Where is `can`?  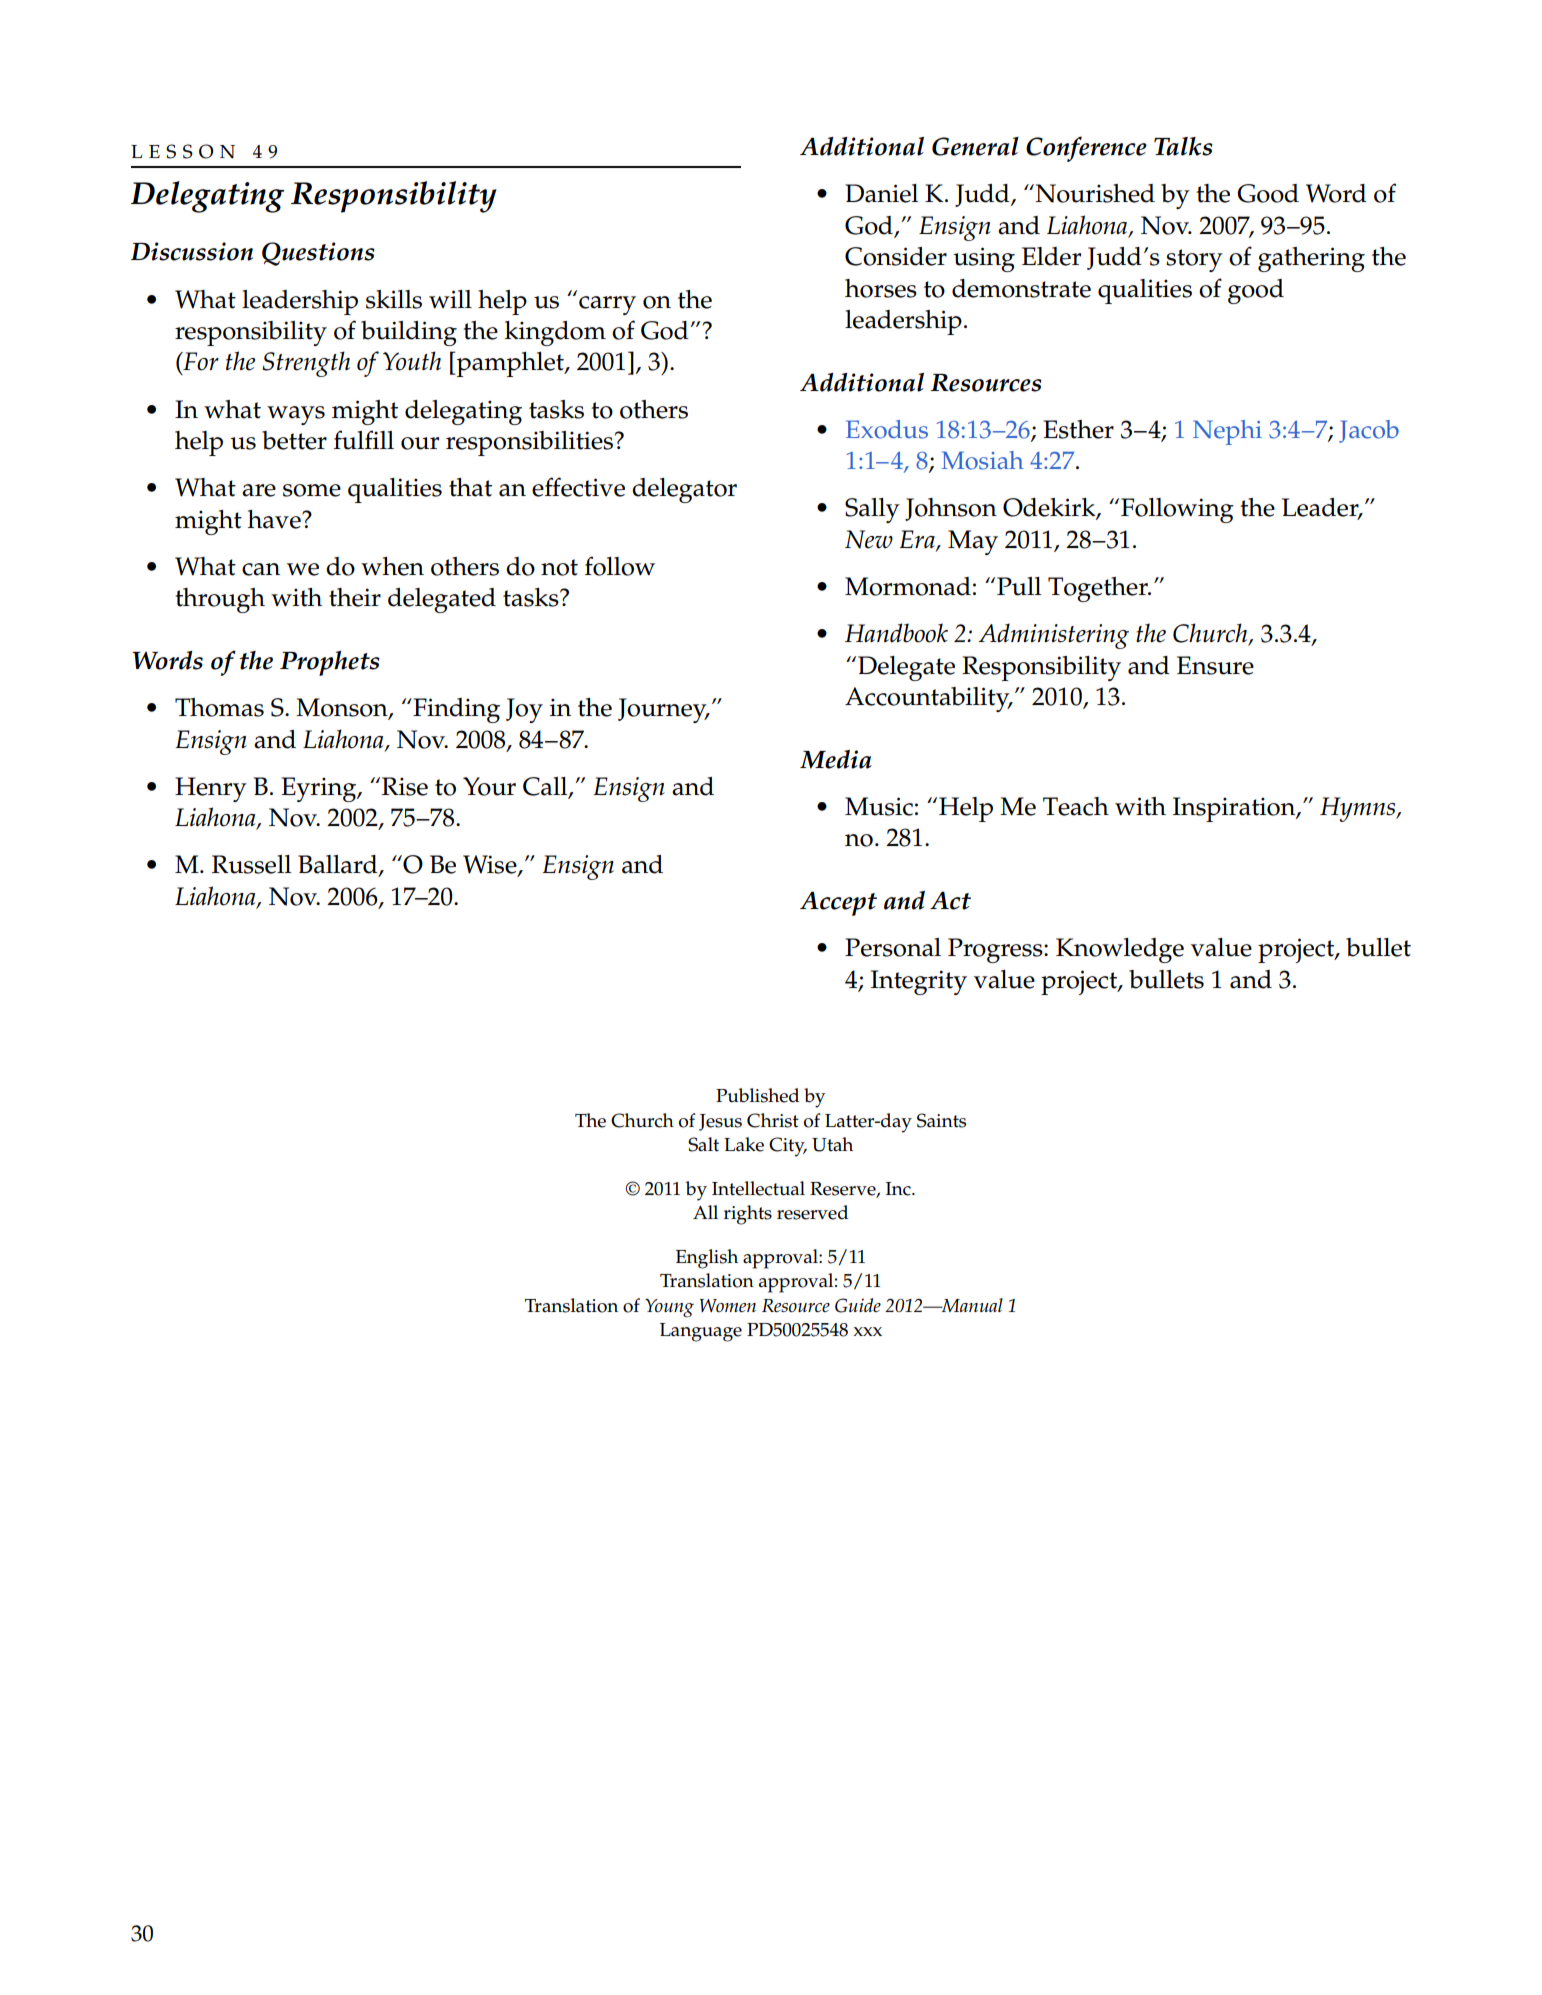
can is located at coordinates (261, 569).
